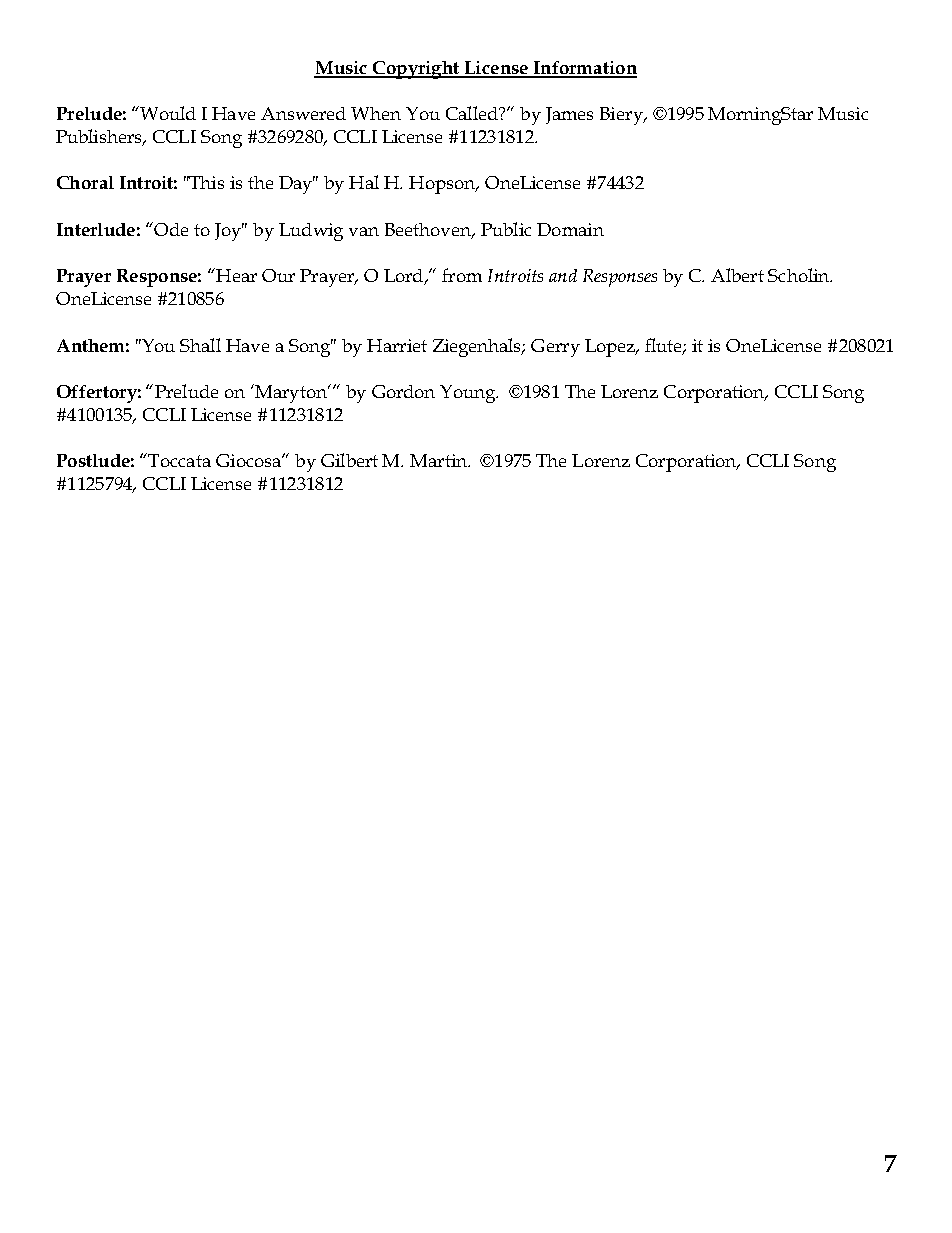 The width and height of the screenshot is (952, 1233). Describe the element at coordinates (416, 70) in the screenshot. I see `Copyright` at that location.
